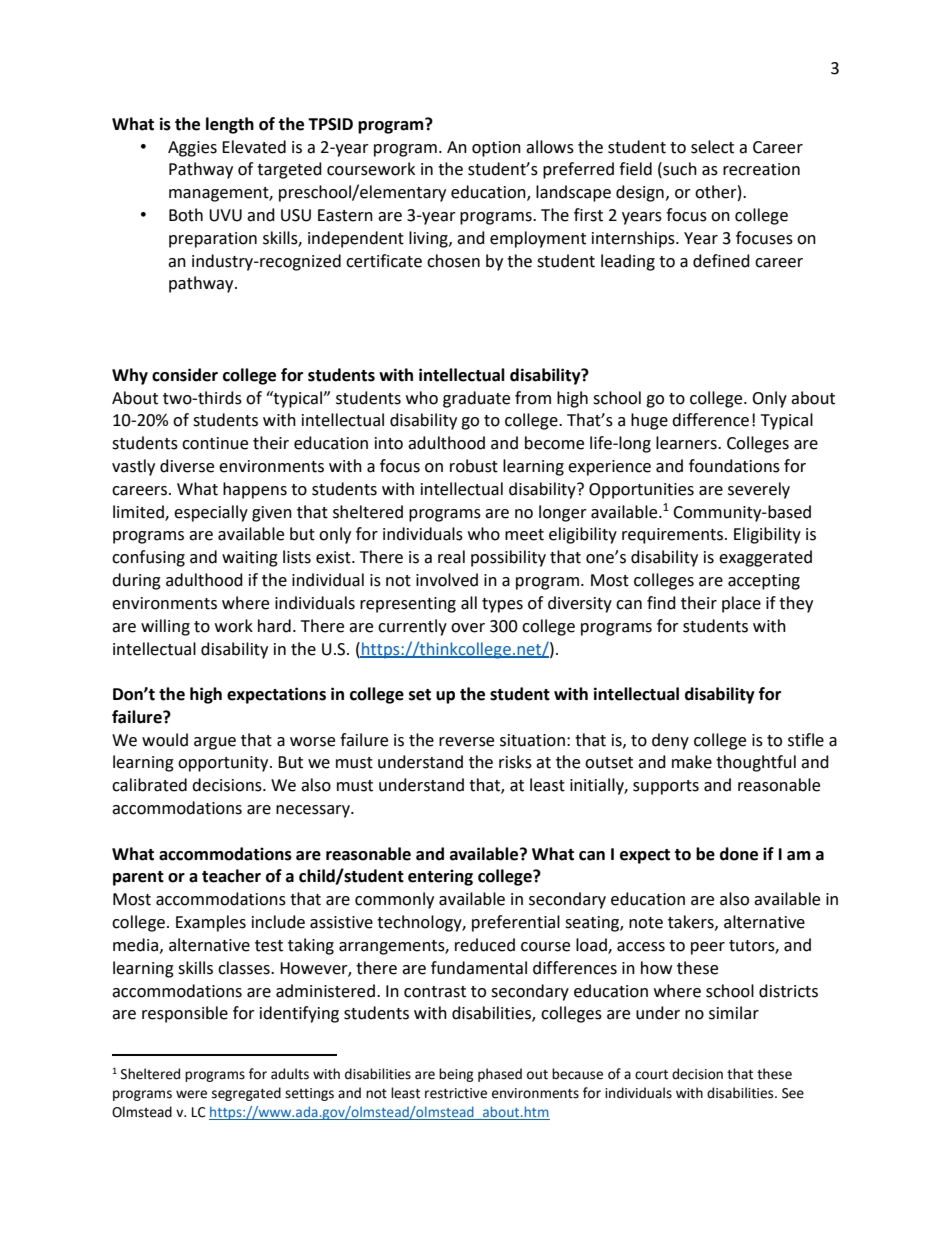  What do you see at coordinates (456, 1075) in the document?
I see `being` at bounding box center [456, 1075].
